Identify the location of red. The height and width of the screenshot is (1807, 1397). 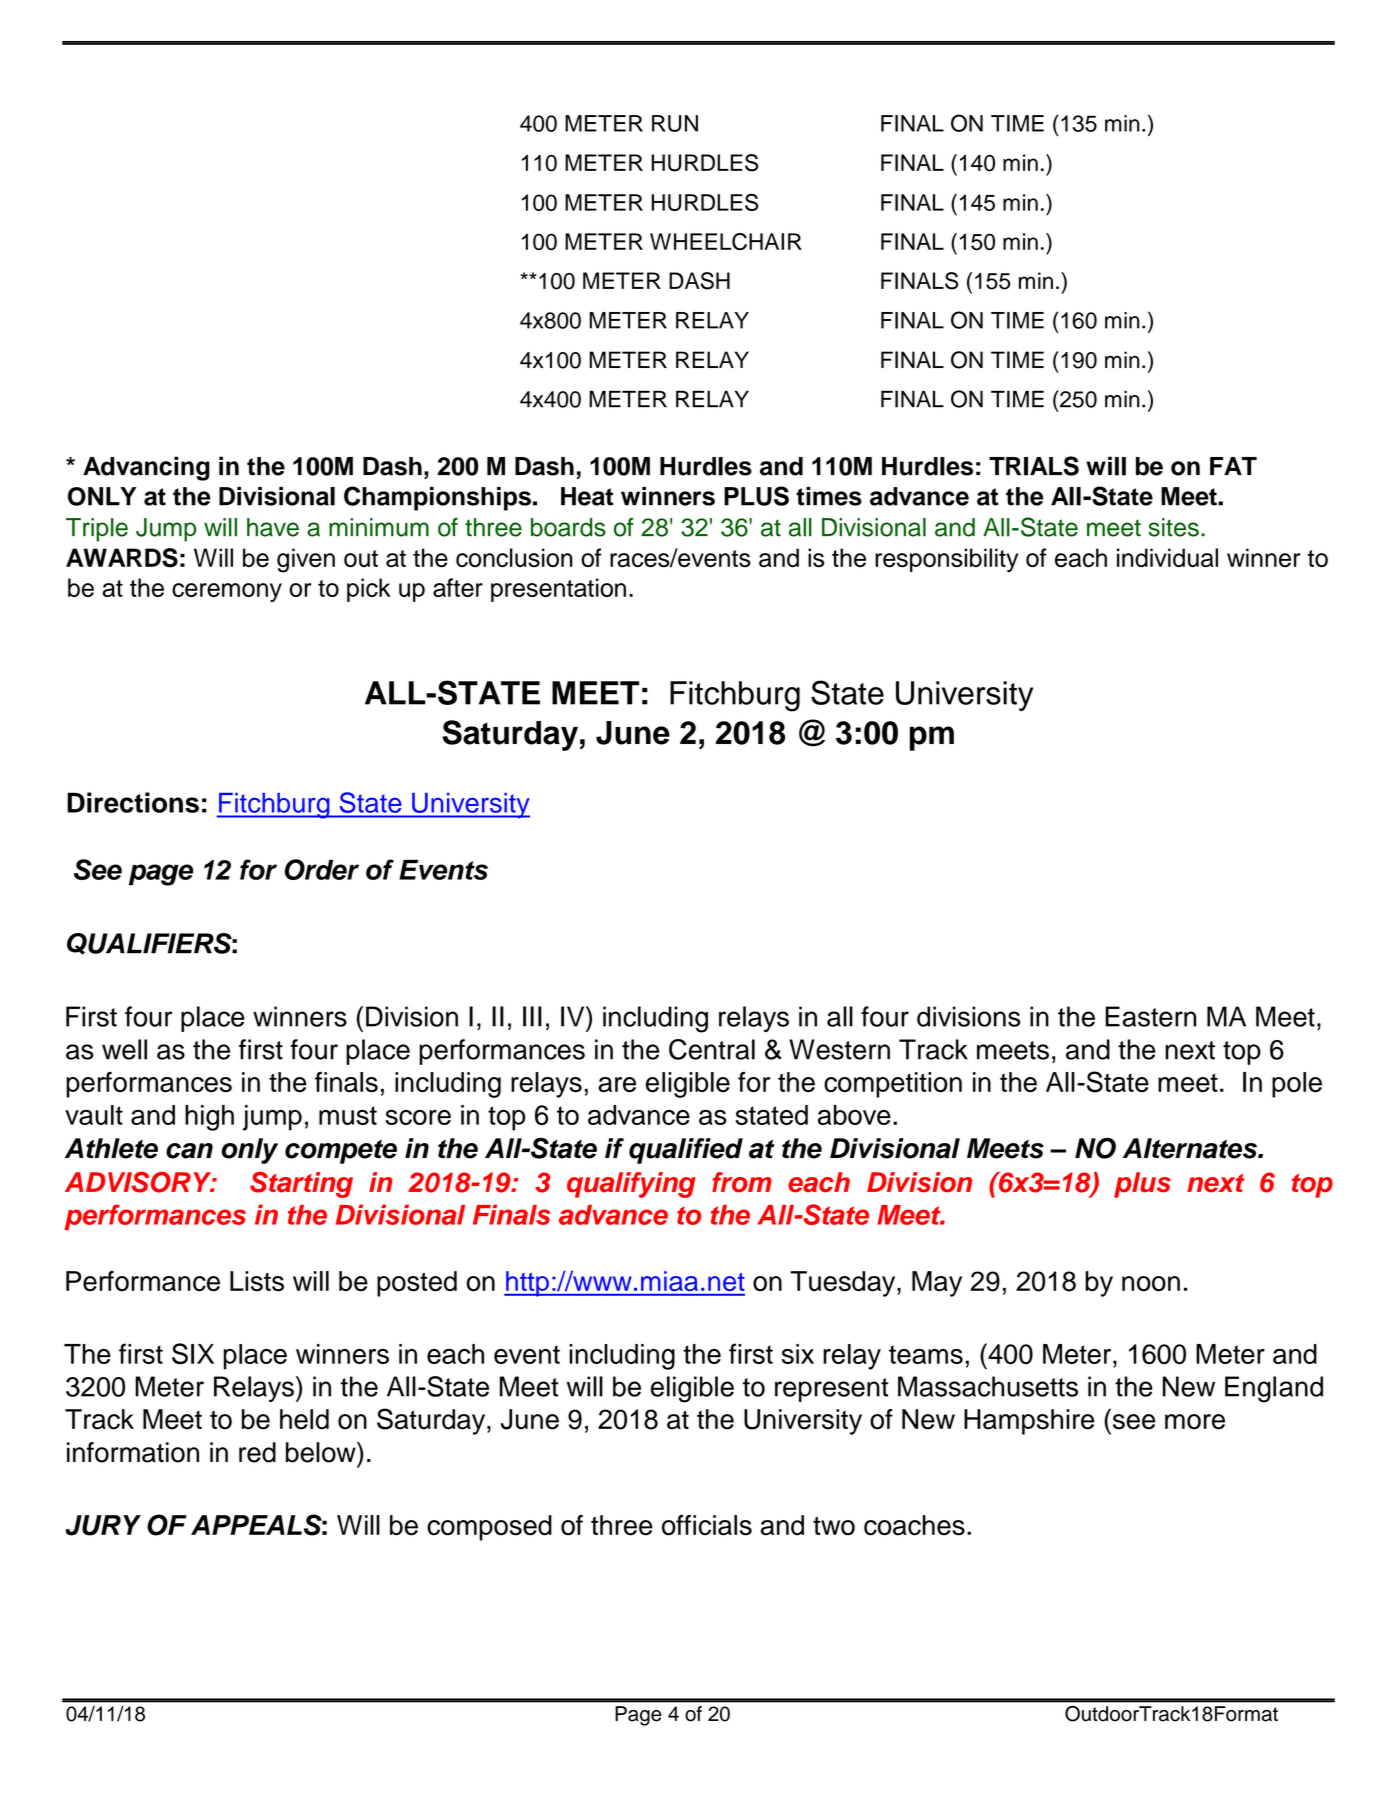
(257, 1452).
